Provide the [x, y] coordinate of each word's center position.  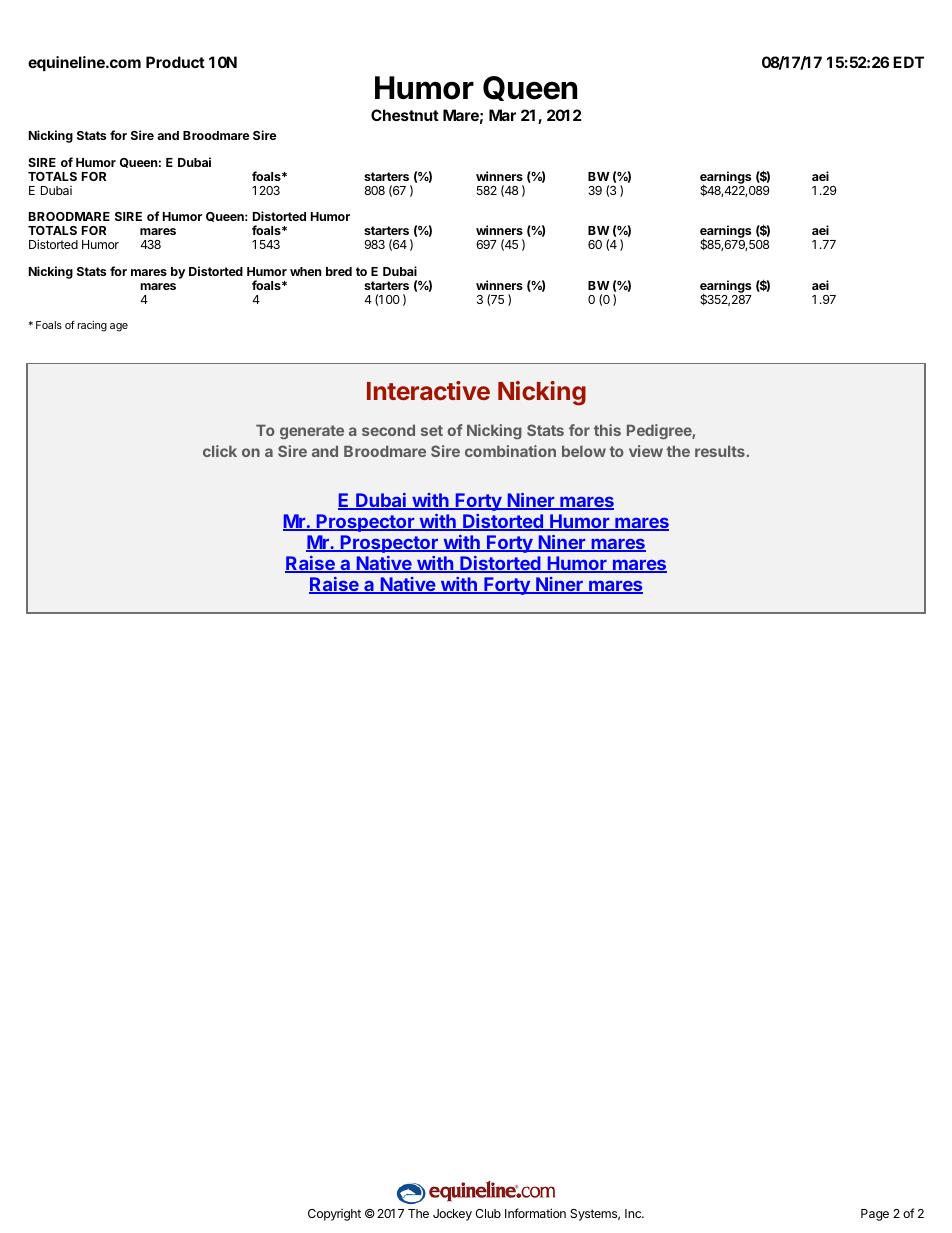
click [220, 451]
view [646, 451]
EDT [908, 62]
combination [510, 451]
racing [92, 326]
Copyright [334, 1215]
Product [175, 62]
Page [875, 1215]
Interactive [428, 390]
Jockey [452, 1215]
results [720, 451]
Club [488, 1213]
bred [339, 271]
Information [535, 1213]
